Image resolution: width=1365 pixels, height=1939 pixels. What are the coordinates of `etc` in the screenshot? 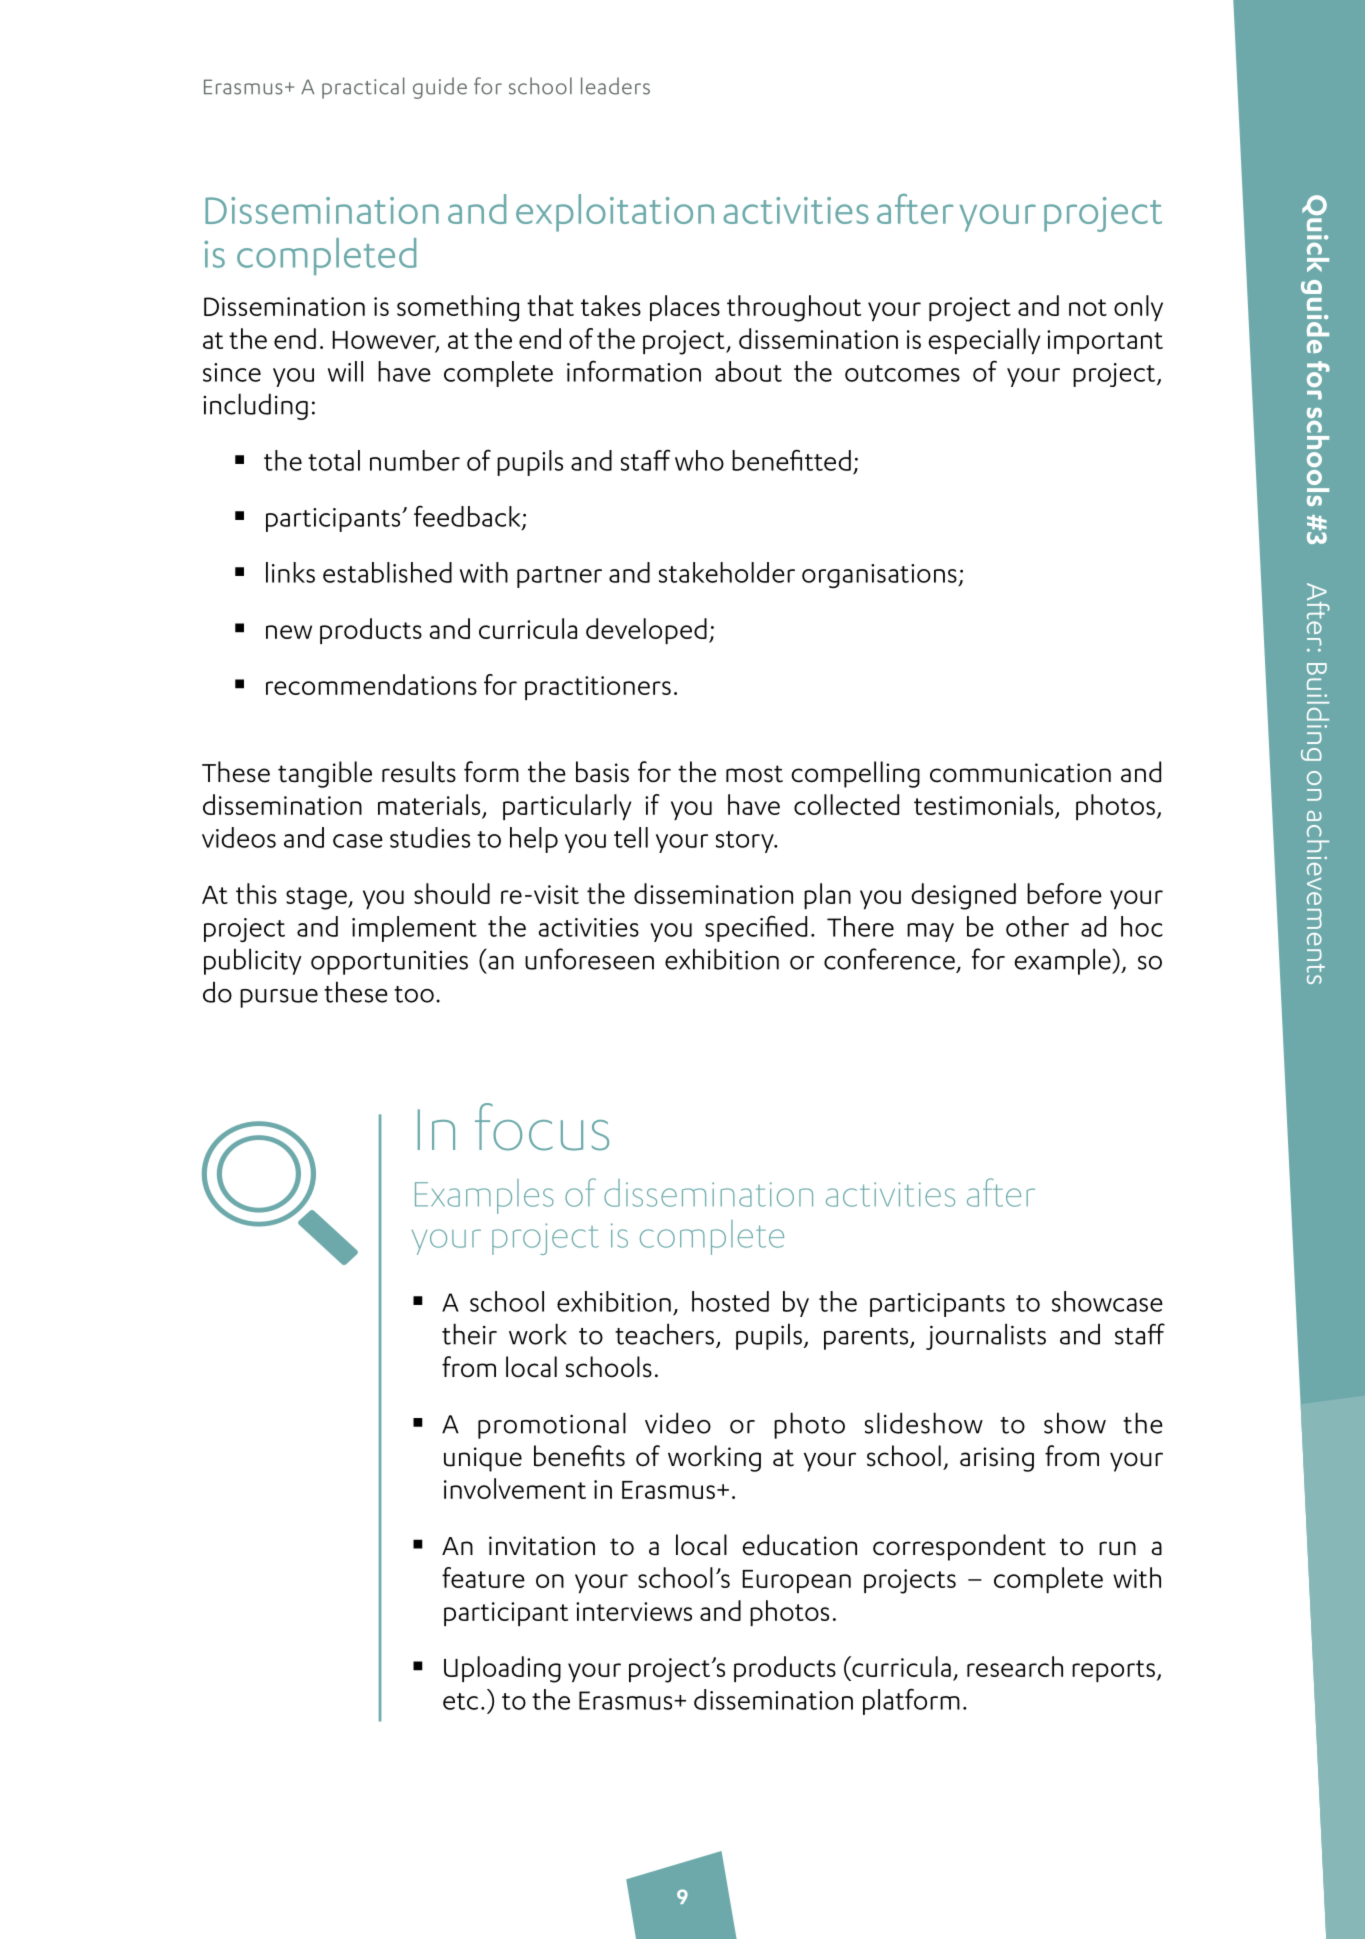 It's located at (460, 1701).
